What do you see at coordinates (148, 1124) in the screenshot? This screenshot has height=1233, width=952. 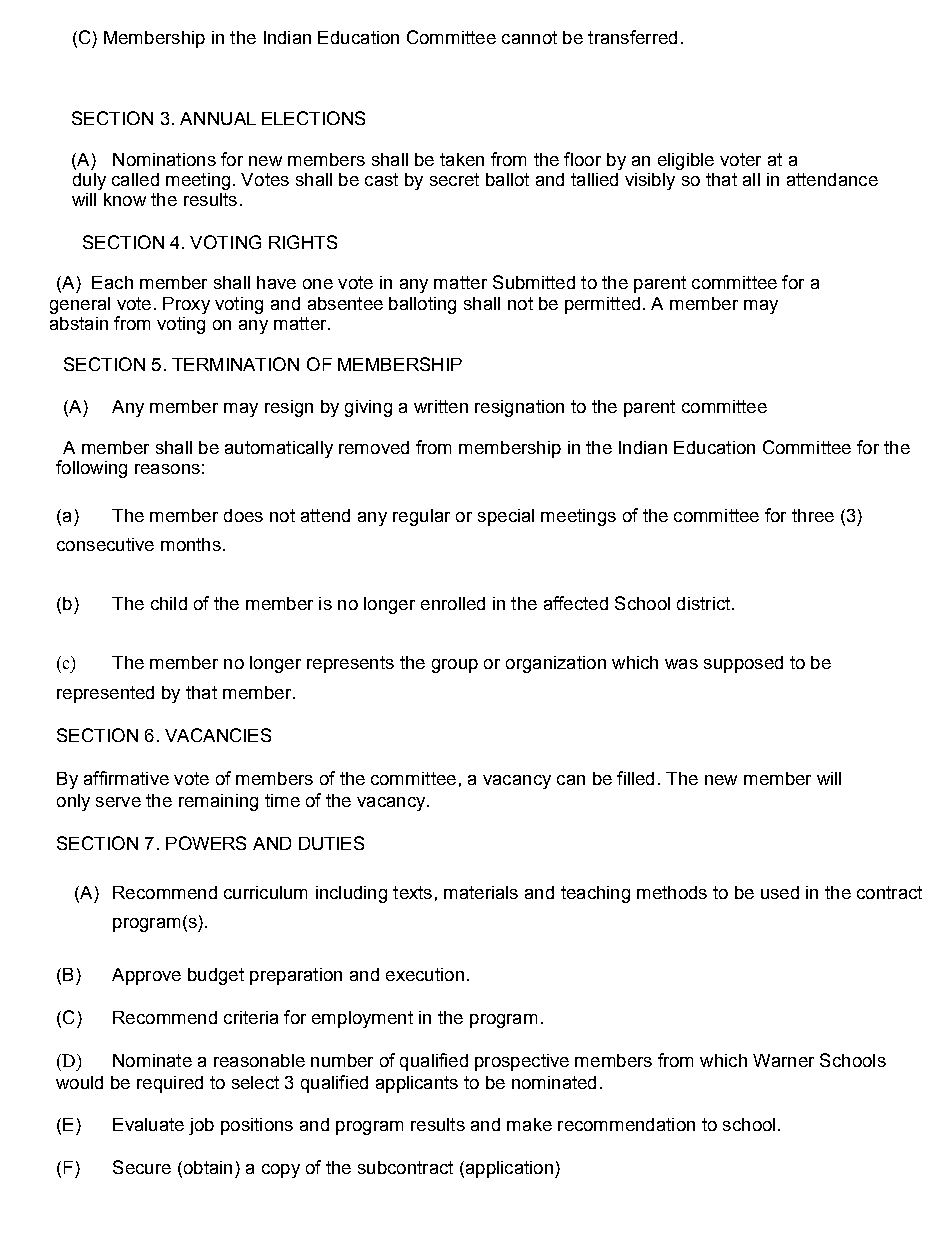 I see `Evaluate` at bounding box center [148, 1124].
